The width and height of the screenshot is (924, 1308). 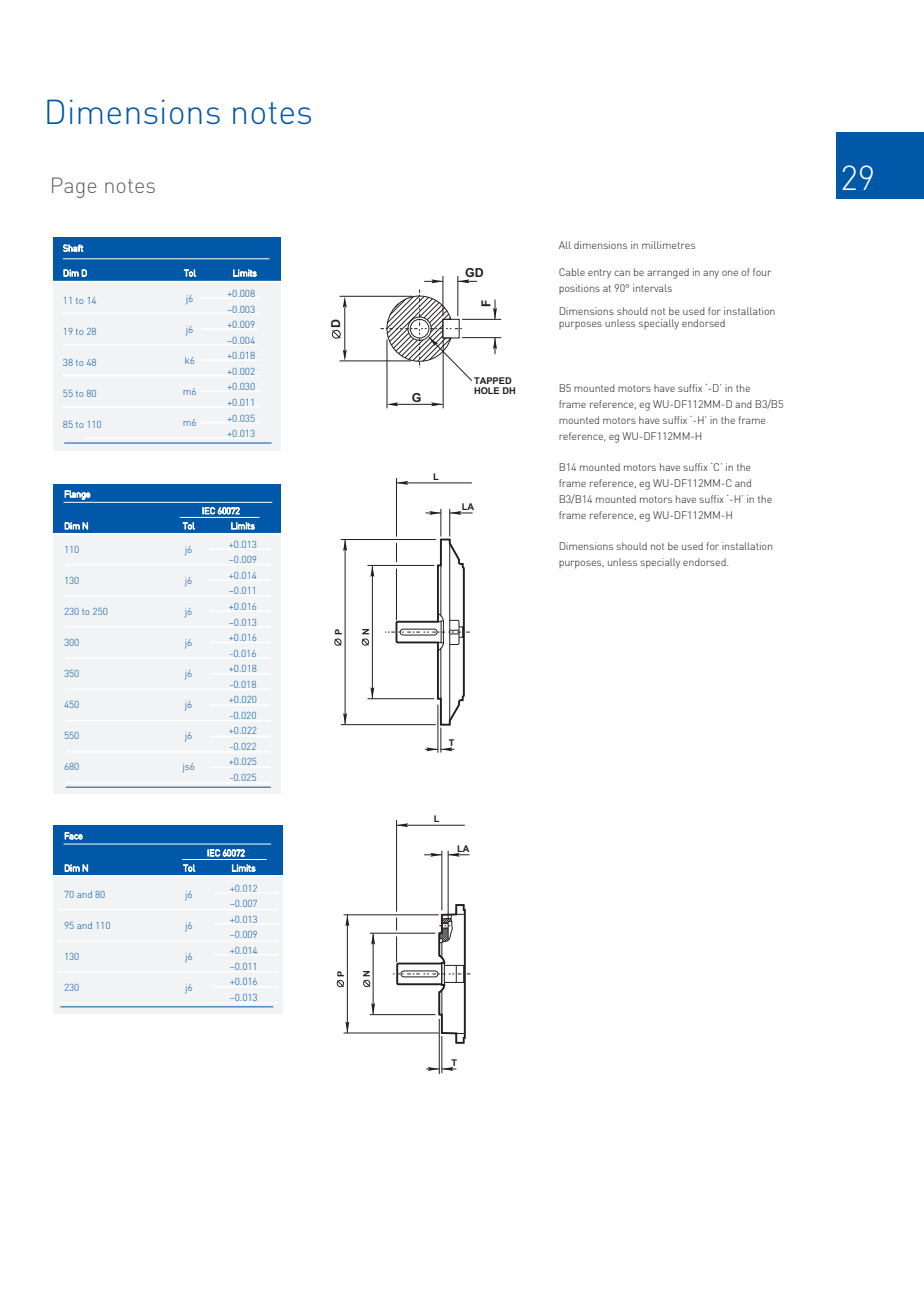 I want to click on TAPPED, so click(x=493, y=380).
